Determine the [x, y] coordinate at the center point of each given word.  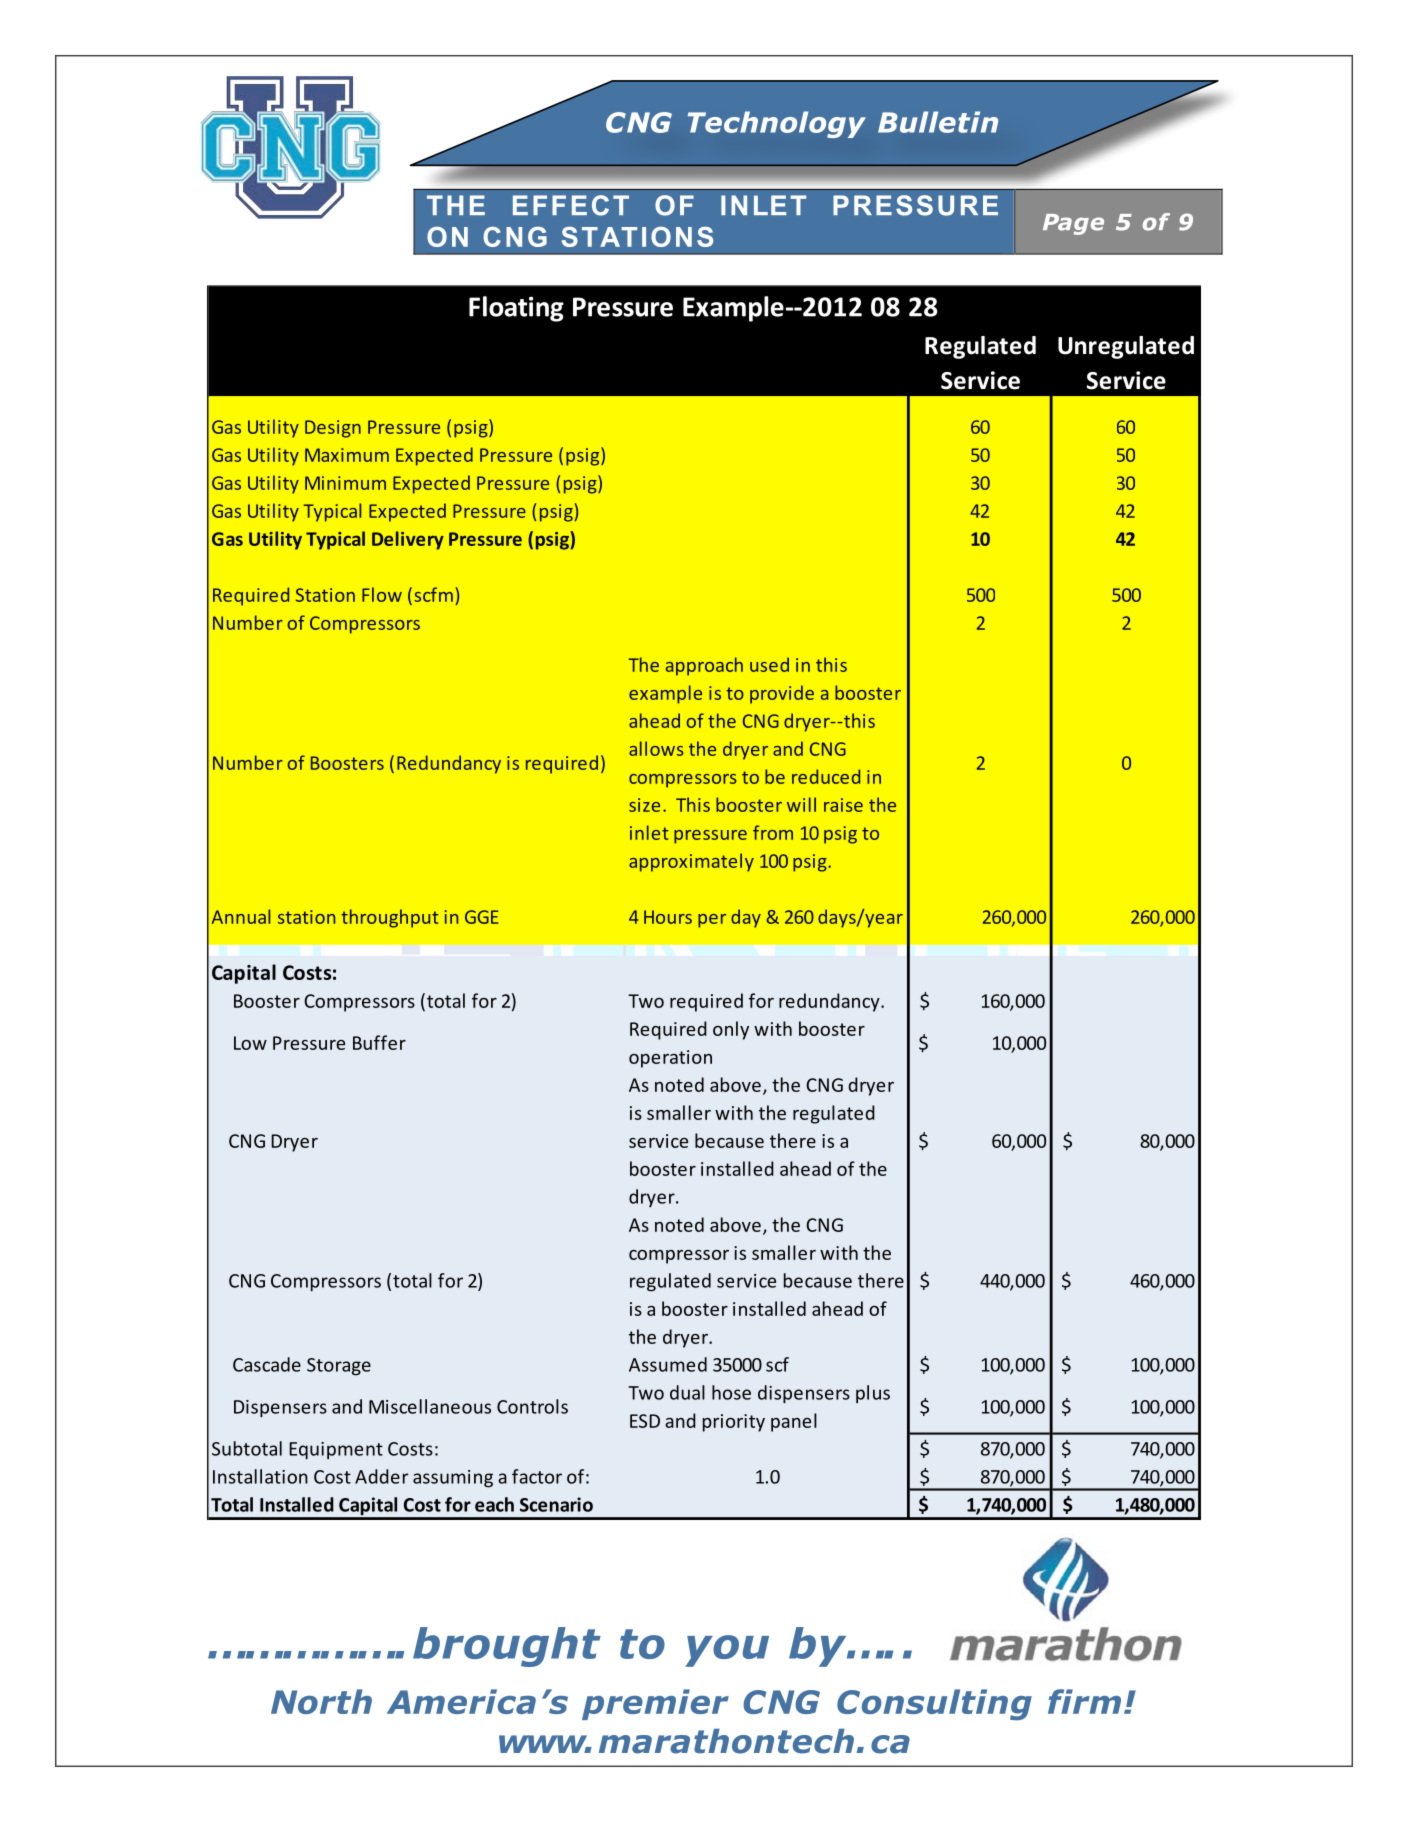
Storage [339, 1367]
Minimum [345, 483]
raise [843, 805]
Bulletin [938, 122]
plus [873, 1394]
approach [704, 666]
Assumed [668, 1364]
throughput [390, 918]
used [769, 664]
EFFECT [571, 205]
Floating [516, 309]
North [321, 1701]
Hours [668, 917]
